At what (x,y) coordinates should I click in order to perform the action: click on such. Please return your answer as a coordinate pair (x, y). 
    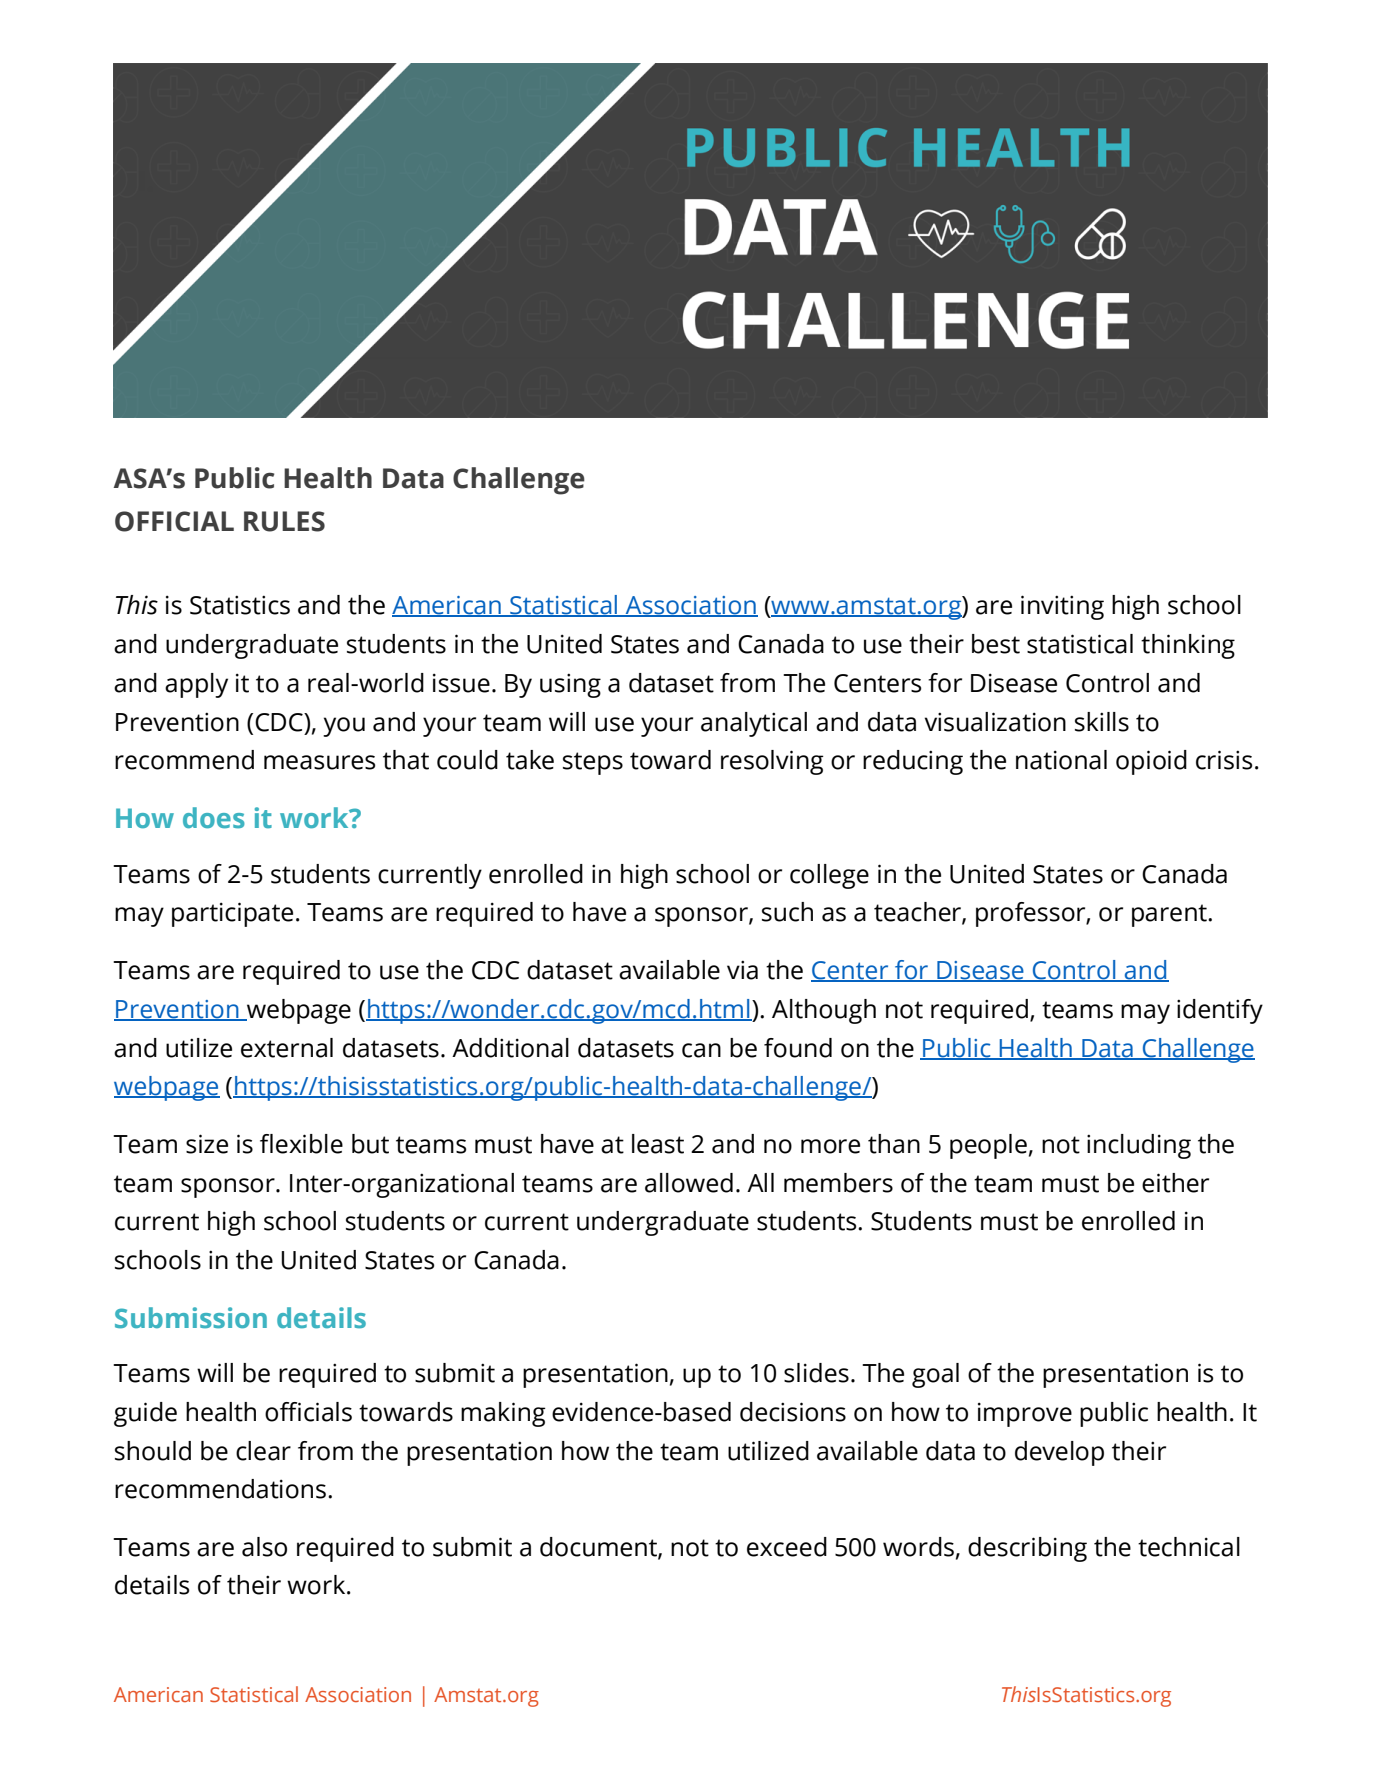
    Looking at the image, I should click on (787, 912).
